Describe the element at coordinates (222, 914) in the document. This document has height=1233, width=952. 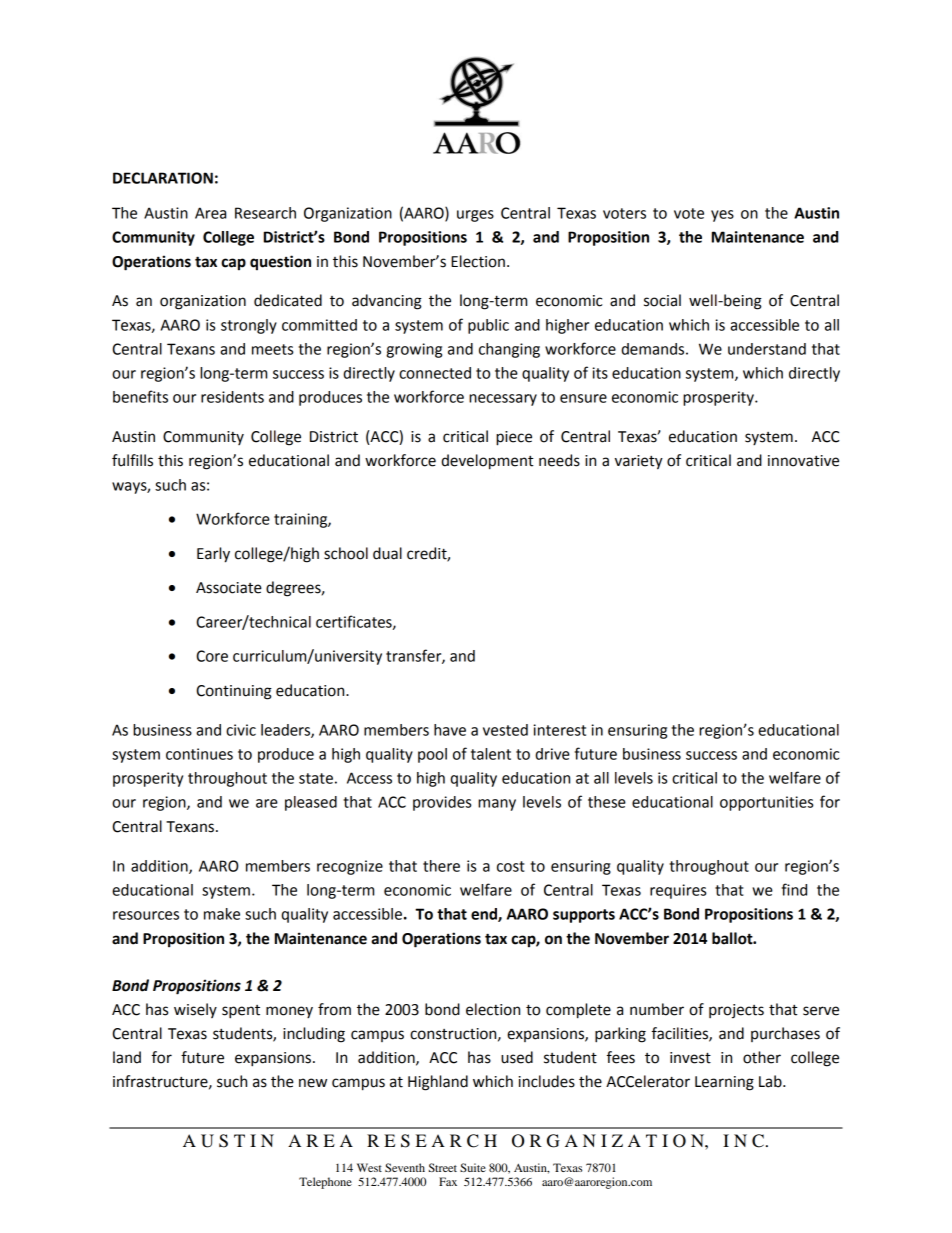
I see `make` at that location.
